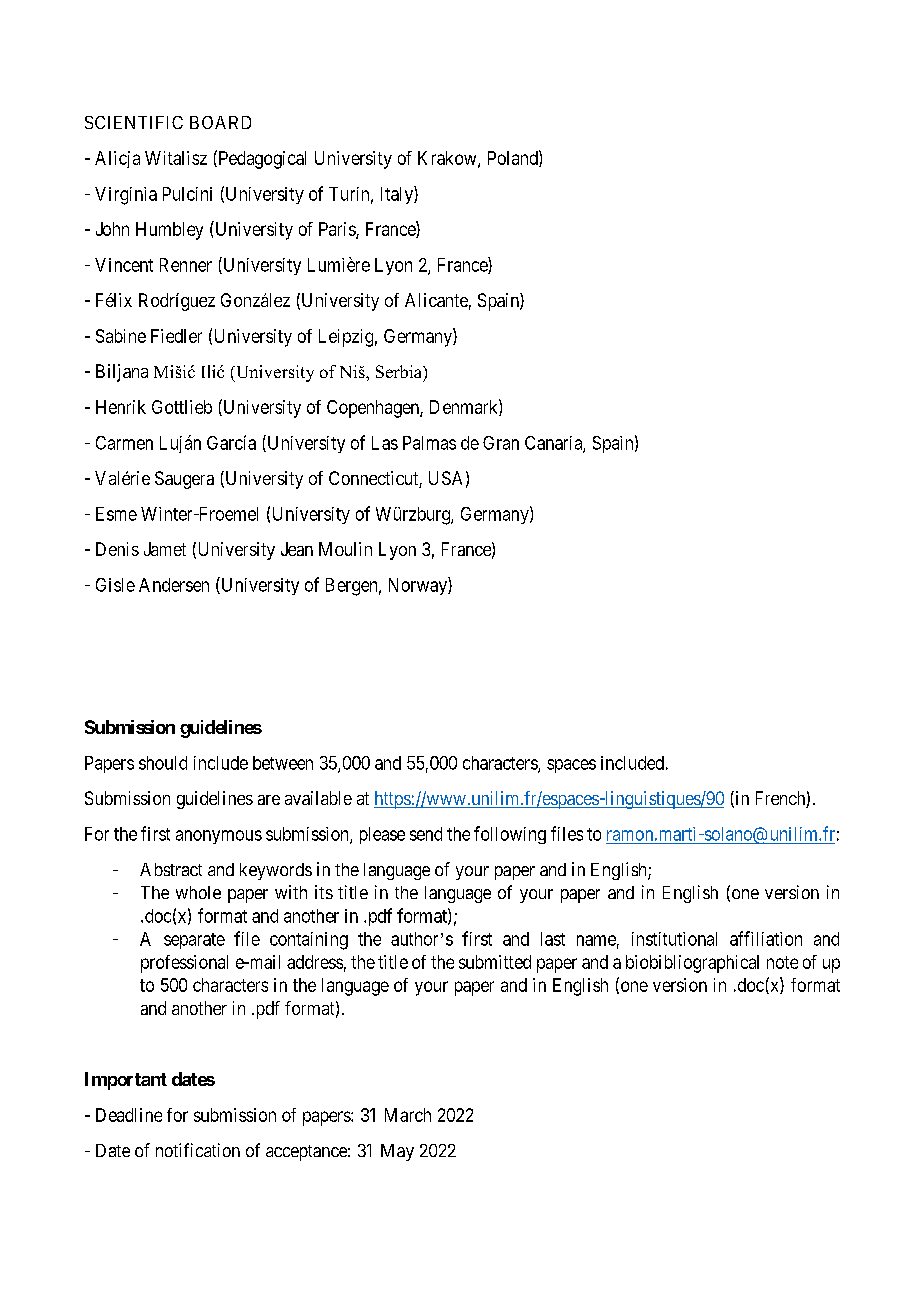 The image size is (924, 1308). I want to click on Andersen, so click(174, 585).
